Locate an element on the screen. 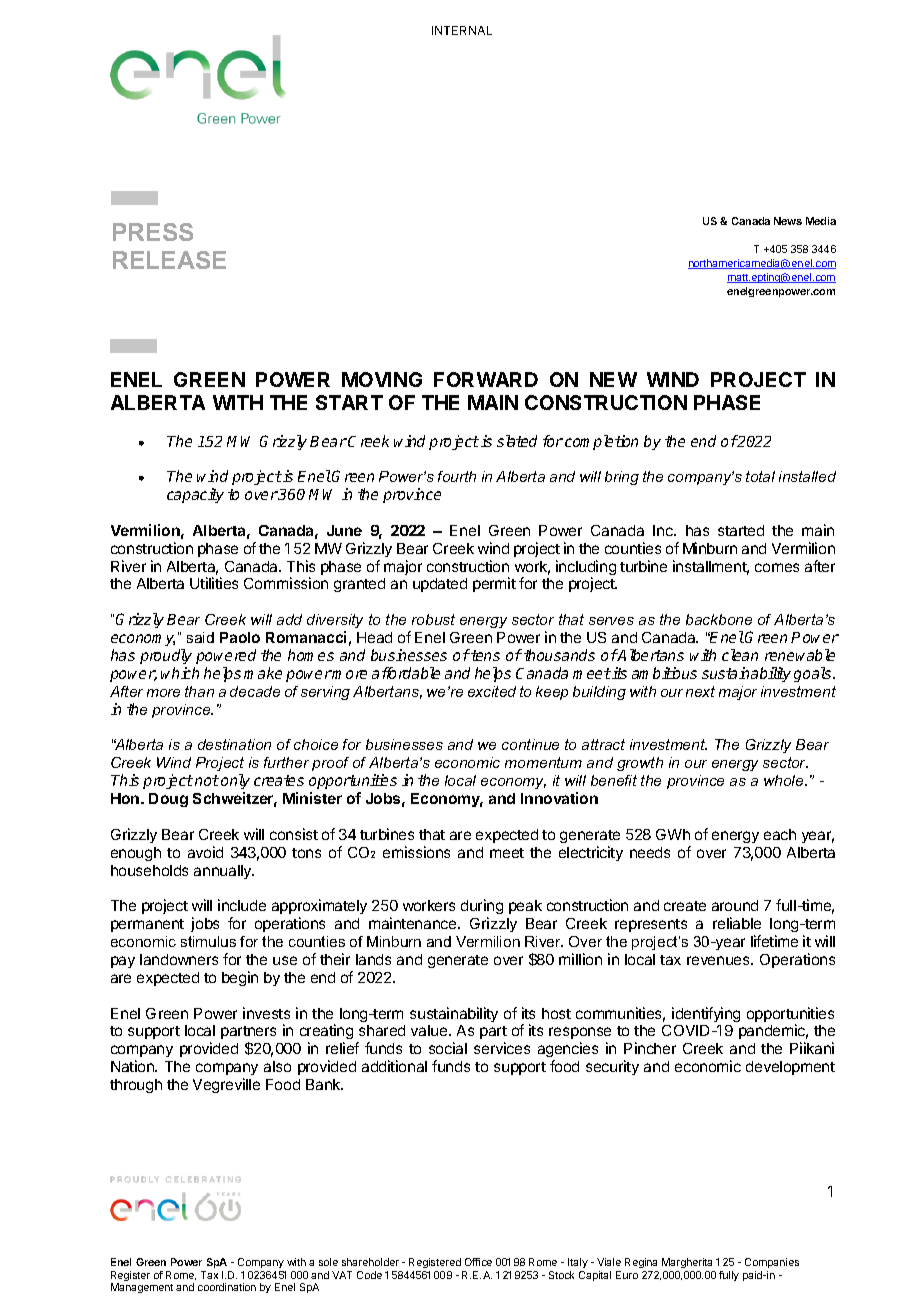 The image size is (924, 1309). FORWARD is located at coordinates (486, 379).
